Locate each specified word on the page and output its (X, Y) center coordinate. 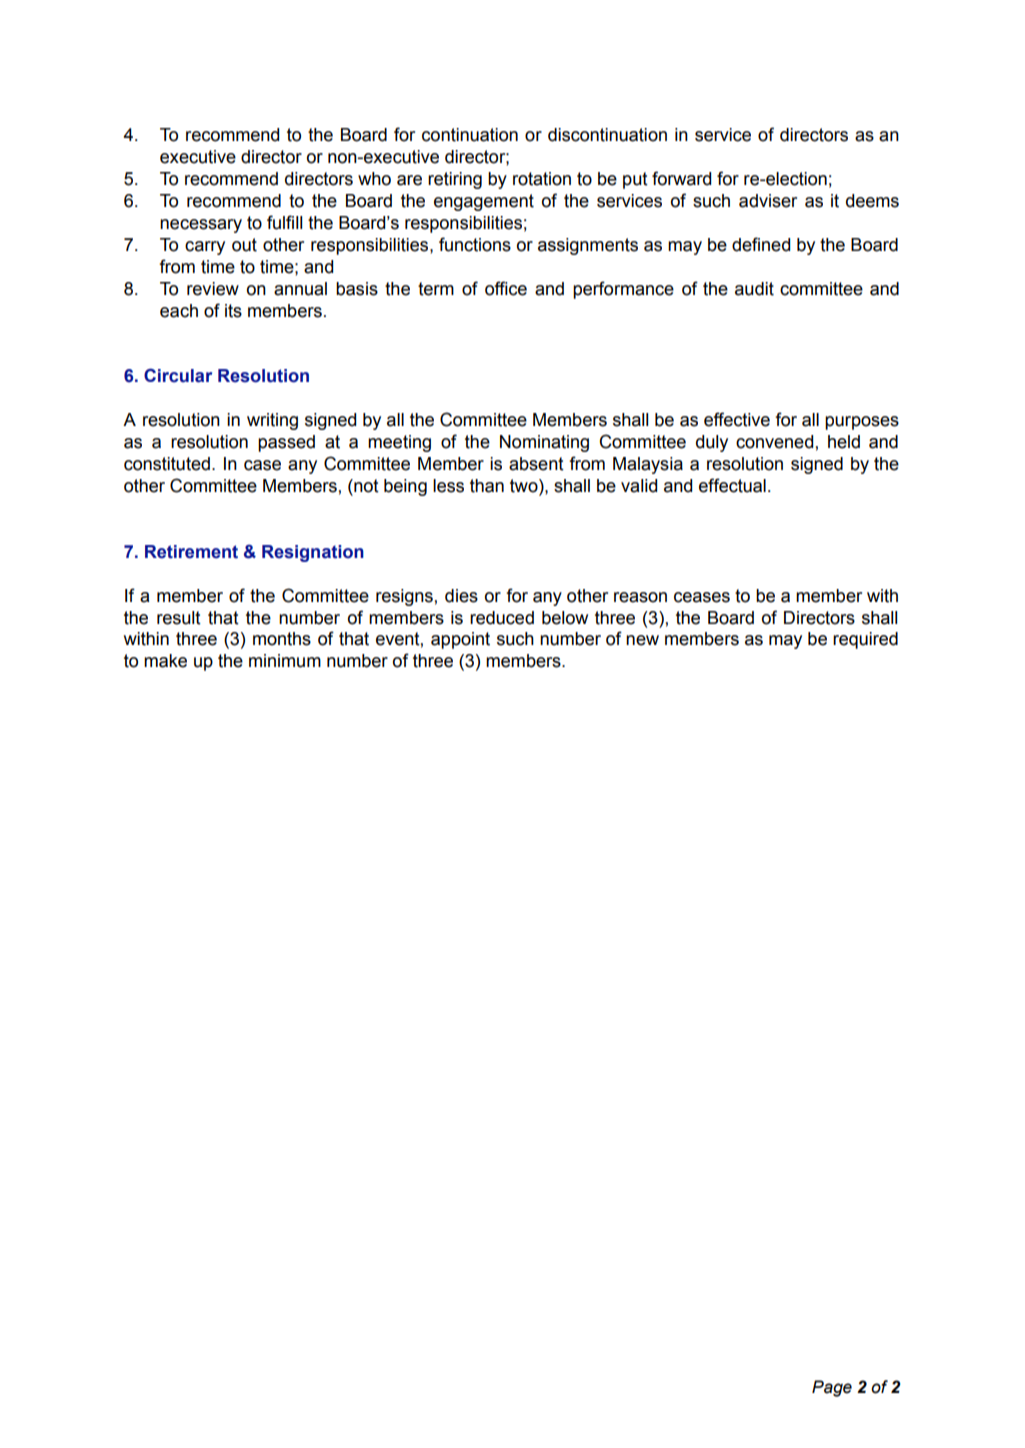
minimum (285, 661)
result (179, 618)
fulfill (284, 222)
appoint (460, 640)
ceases (702, 597)
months (282, 639)
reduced (502, 618)
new (642, 640)
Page (832, 1388)
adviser (768, 201)
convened (774, 442)
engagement (484, 202)
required (865, 640)
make (165, 661)
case (262, 465)
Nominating (544, 443)
